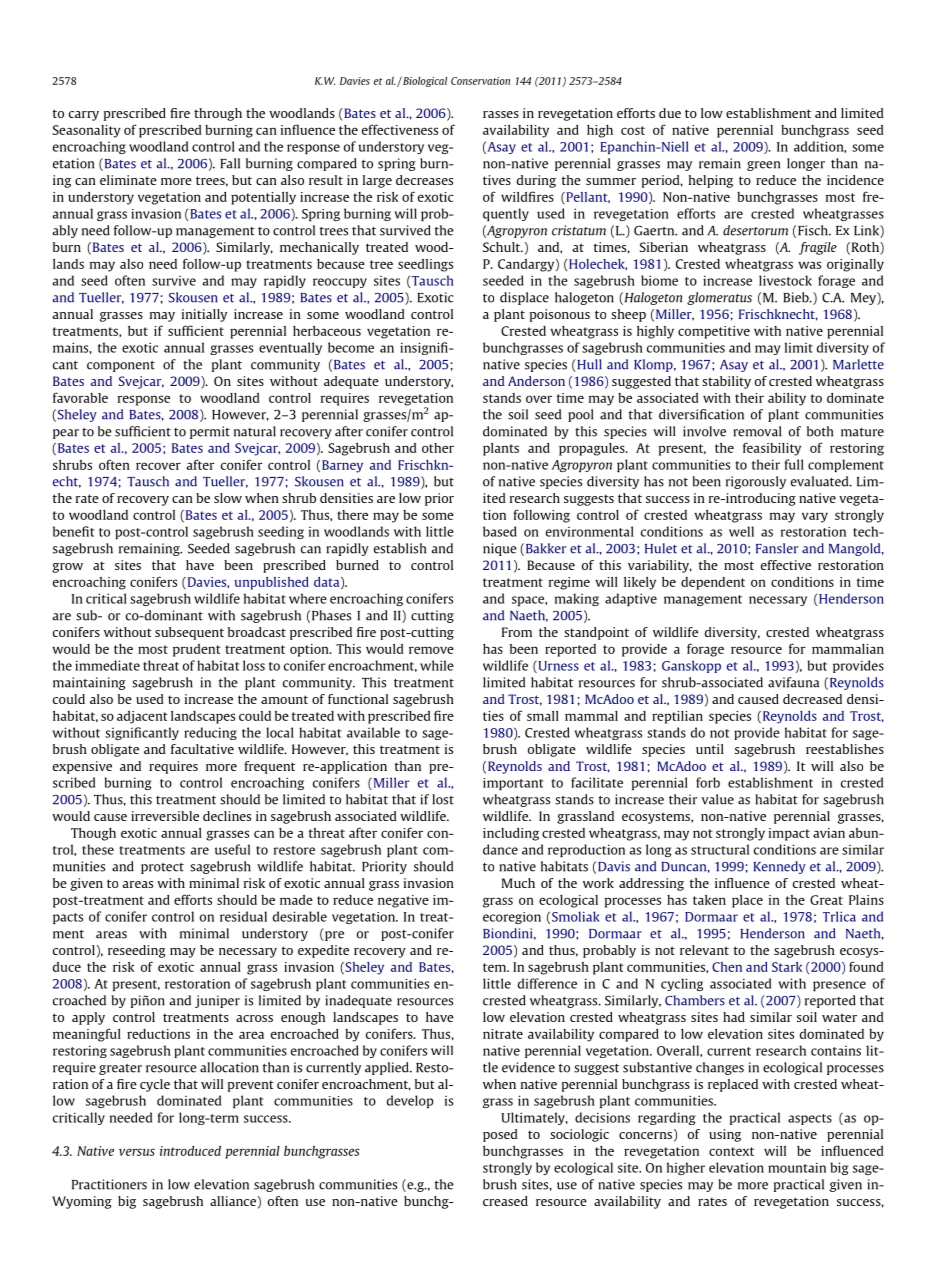 The height and width of the image is (1270, 952). Describe the element at coordinates (793, 682) in the image. I see `avifauna` at that location.
